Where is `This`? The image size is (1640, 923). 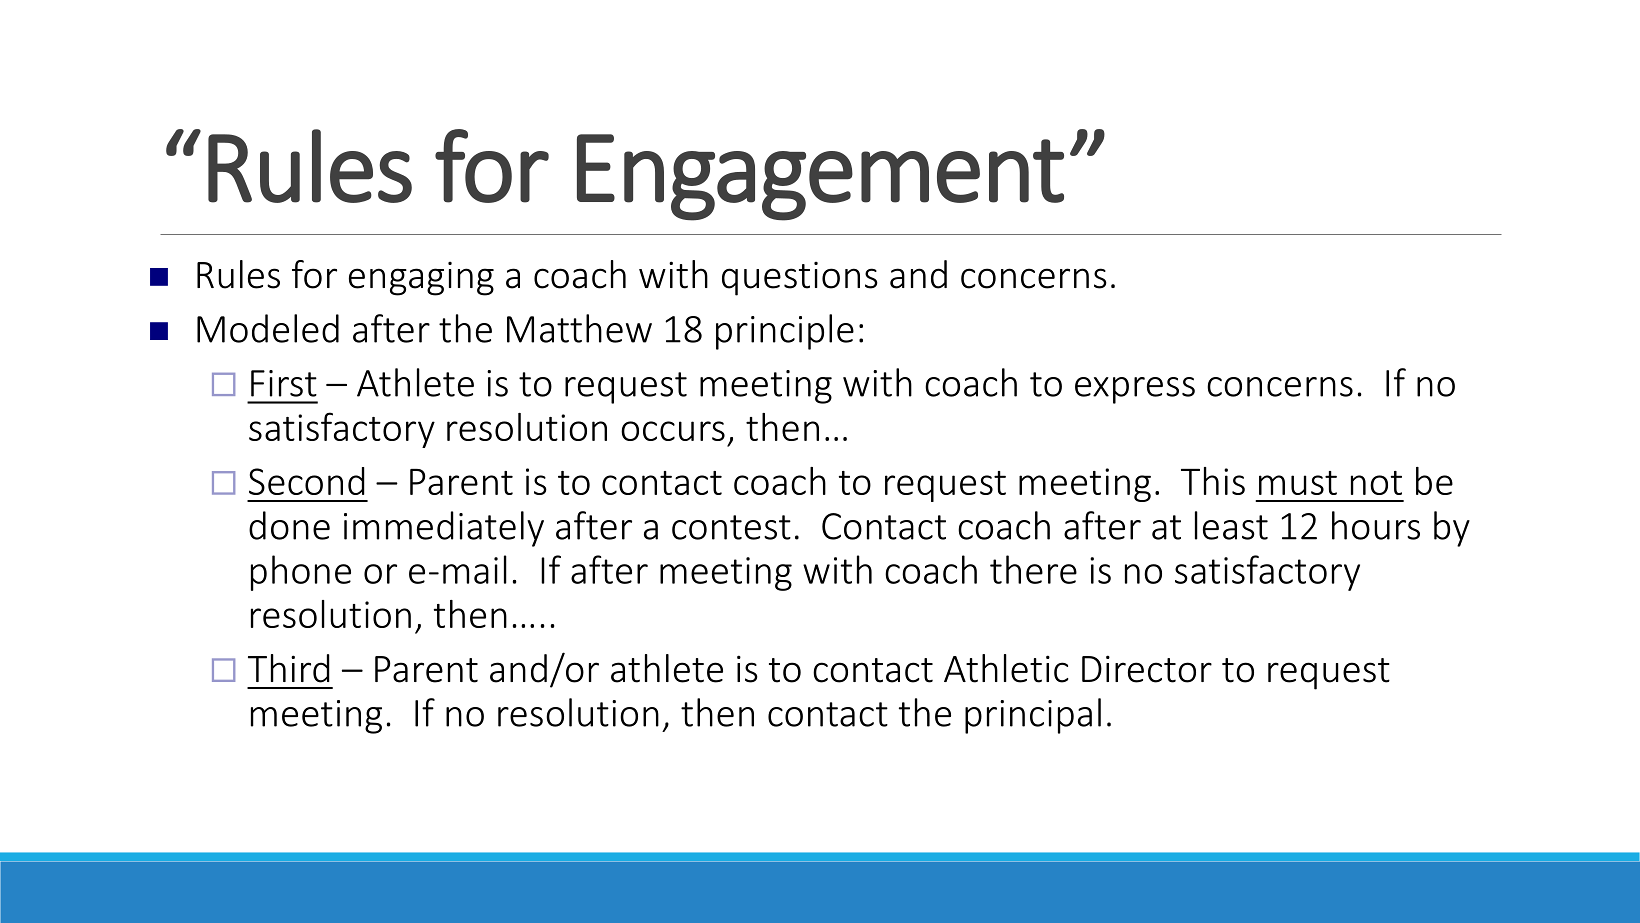
This is located at coordinates (1213, 481).
